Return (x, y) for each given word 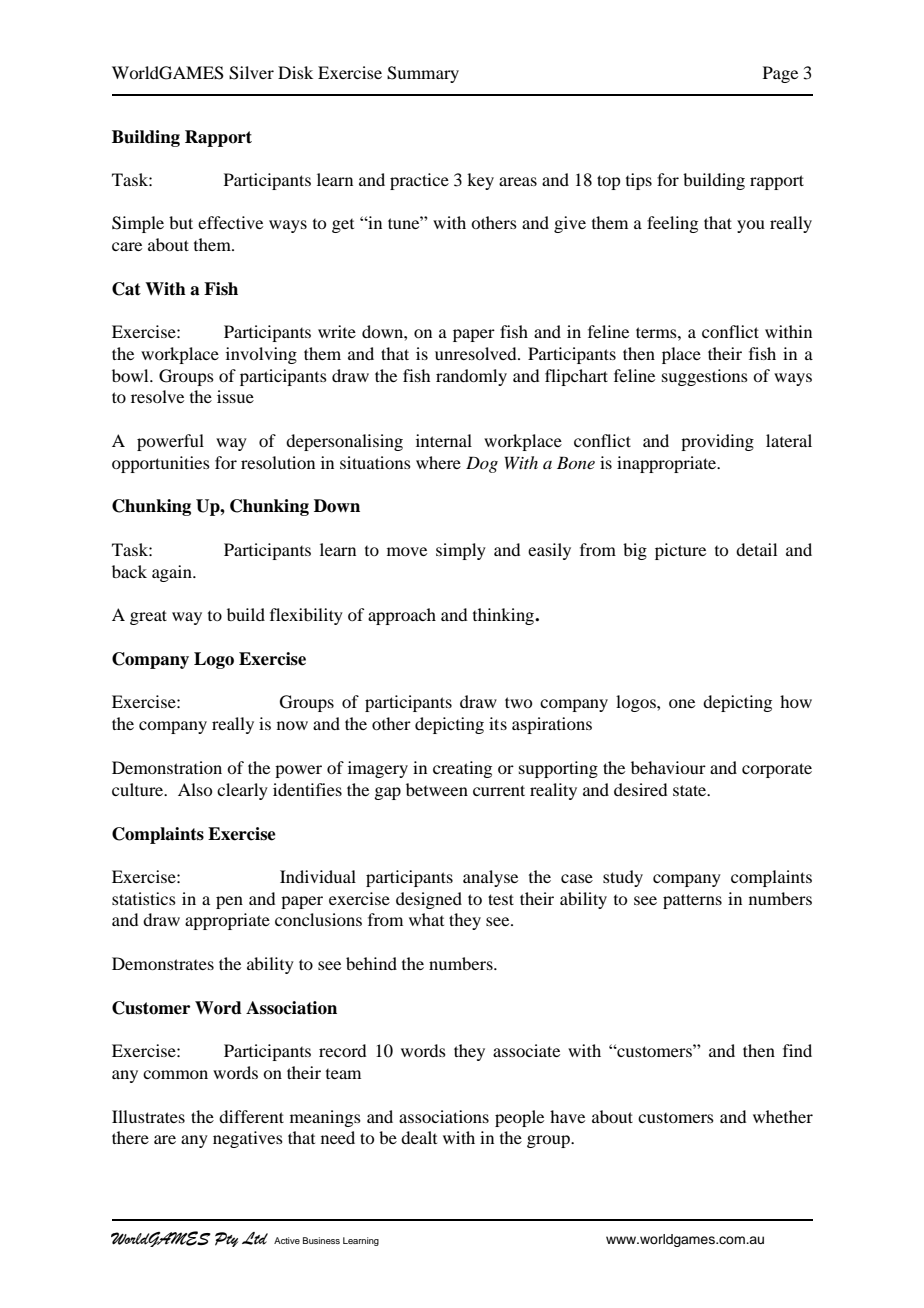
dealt (419, 1137)
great (148, 617)
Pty (226, 1239)
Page (780, 74)
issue (235, 396)
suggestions (705, 377)
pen (229, 902)
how (796, 701)
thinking (505, 616)
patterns (692, 901)
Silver (251, 73)
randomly (471, 377)
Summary (423, 74)
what (426, 919)
